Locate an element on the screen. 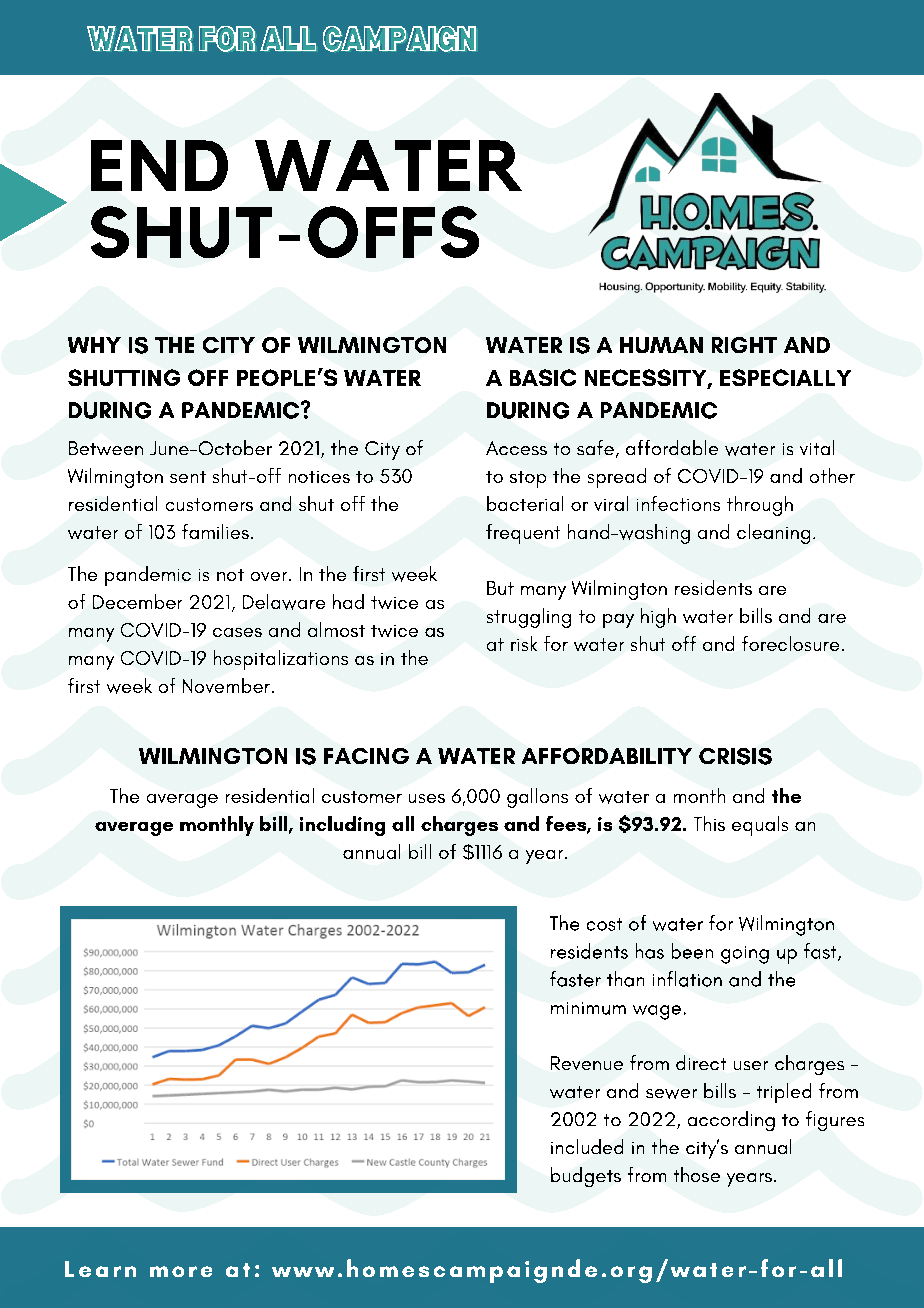  more is located at coordinates (181, 1271).
